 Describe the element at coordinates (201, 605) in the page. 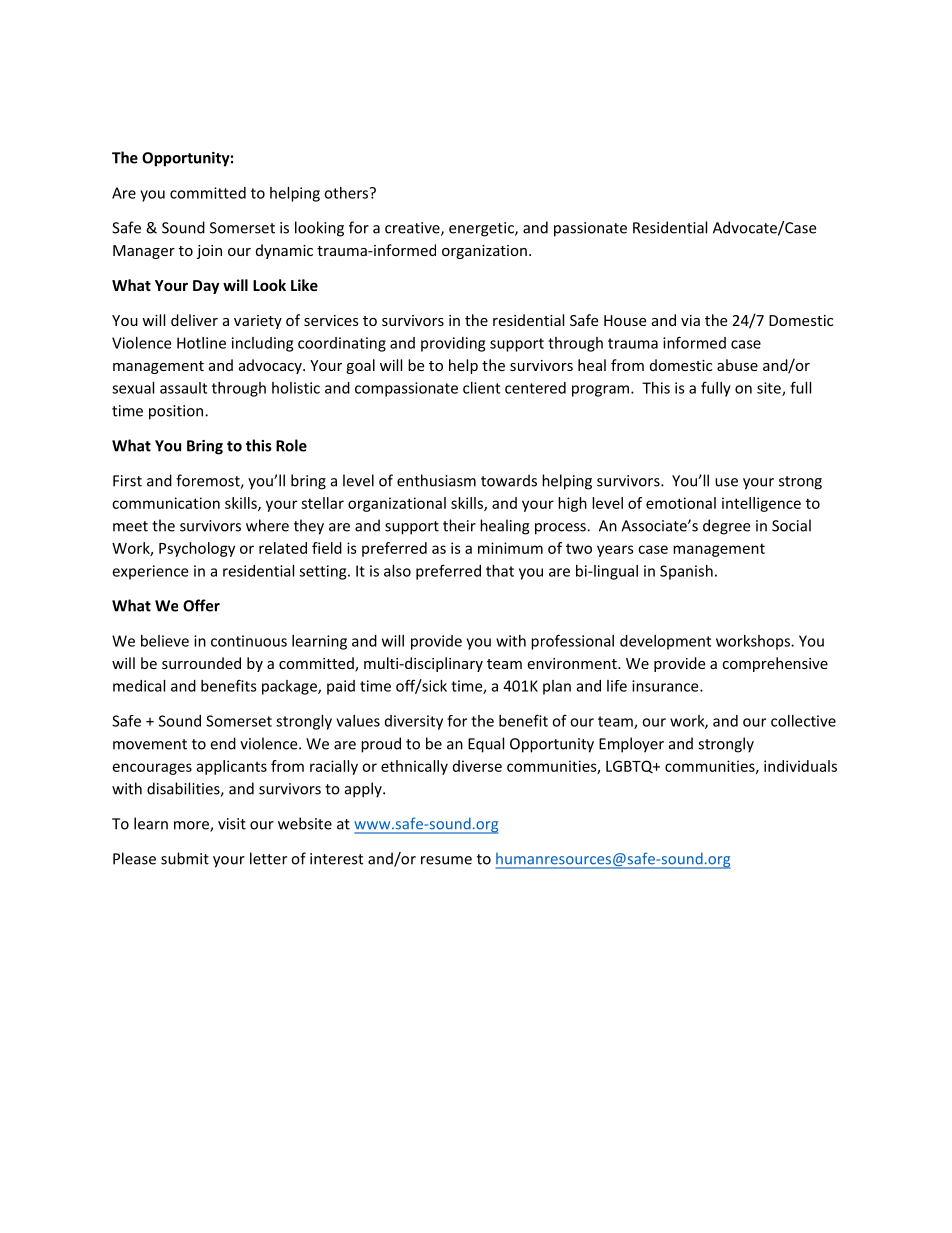

I see `Offer` at that location.
